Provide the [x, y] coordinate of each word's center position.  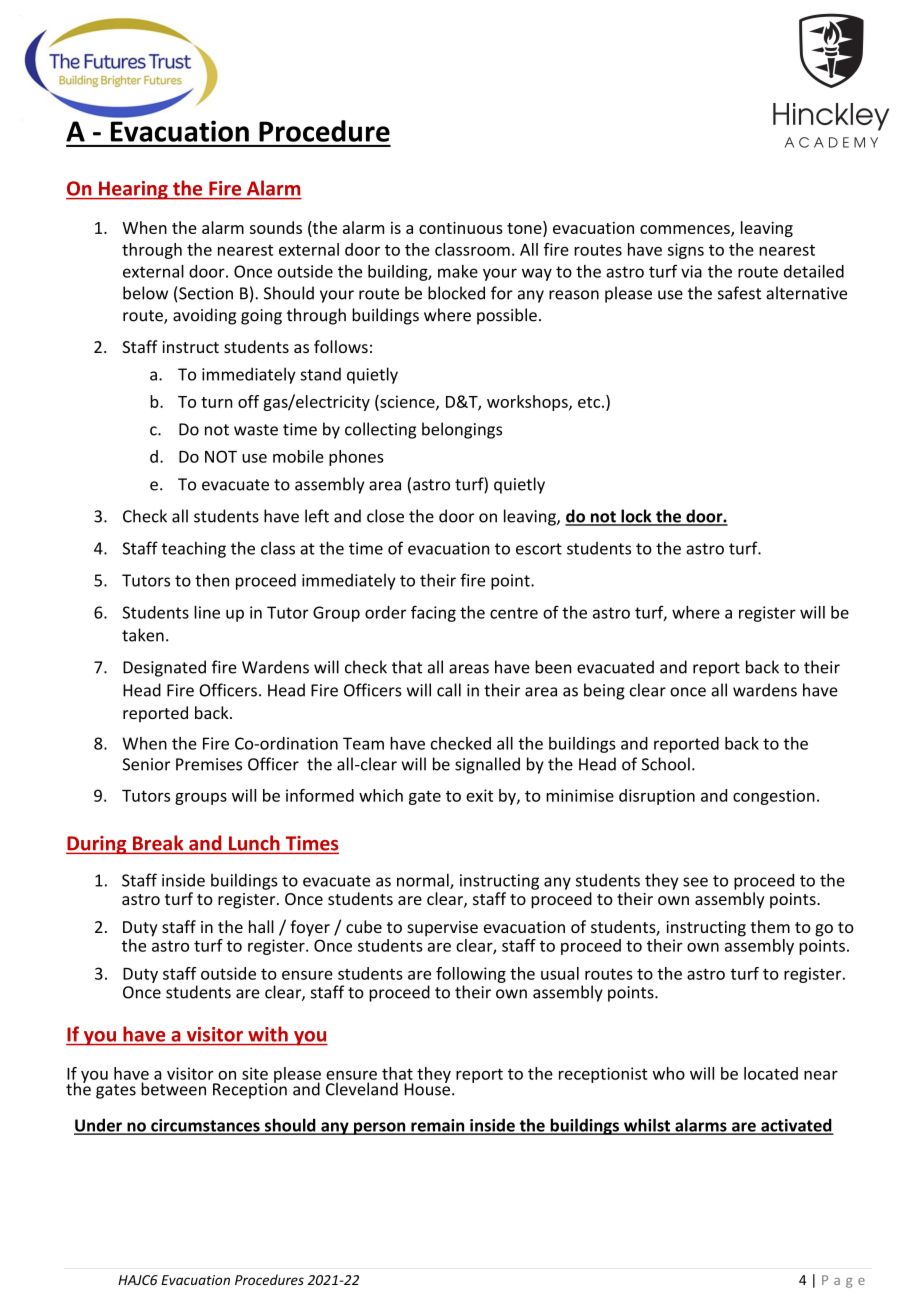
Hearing [133, 190]
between [173, 1089]
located [771, 1073]
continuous [461, 228]
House [427, 1088]
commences [686, 230]
